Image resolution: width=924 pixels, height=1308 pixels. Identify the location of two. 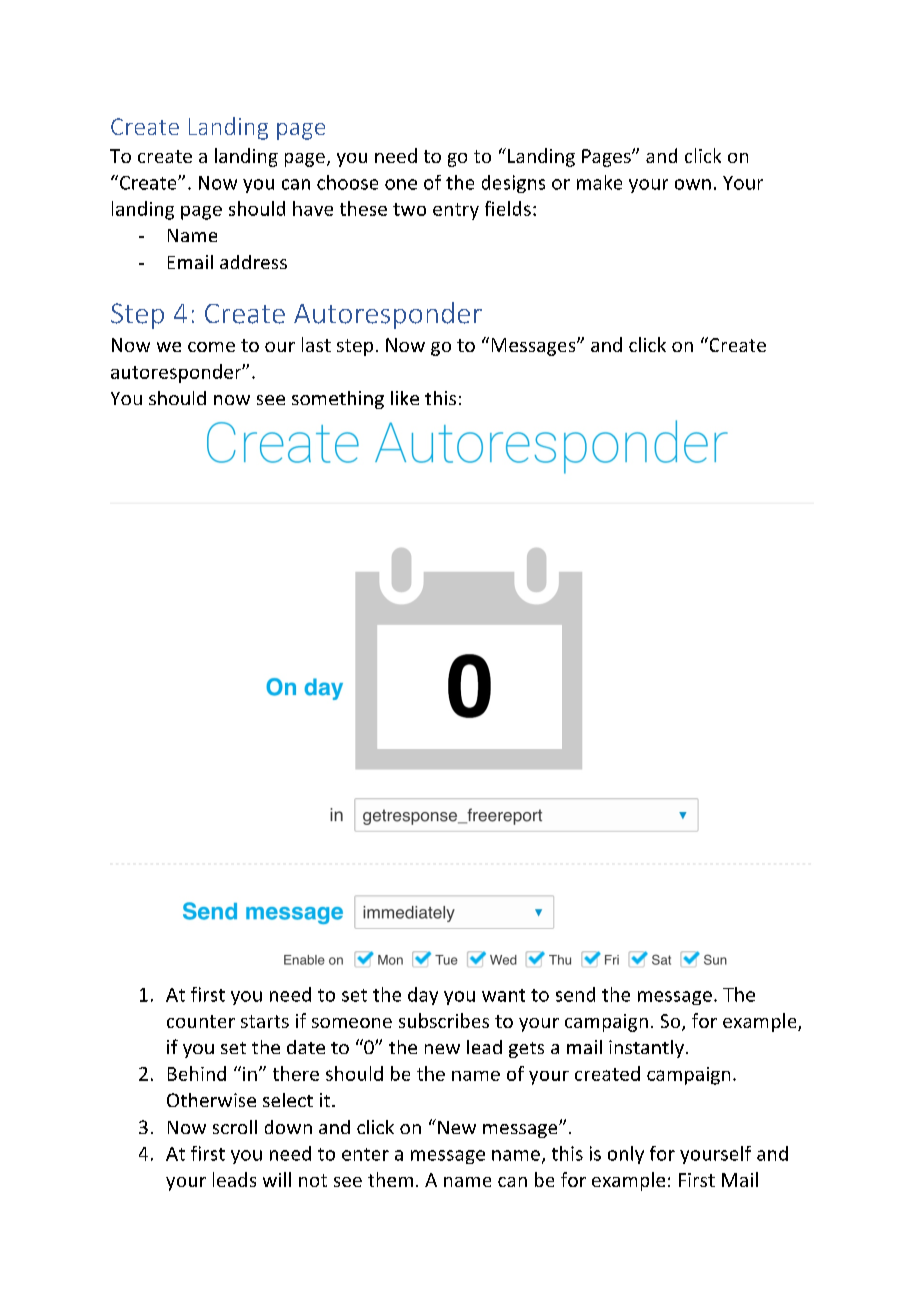
(409, 209).
